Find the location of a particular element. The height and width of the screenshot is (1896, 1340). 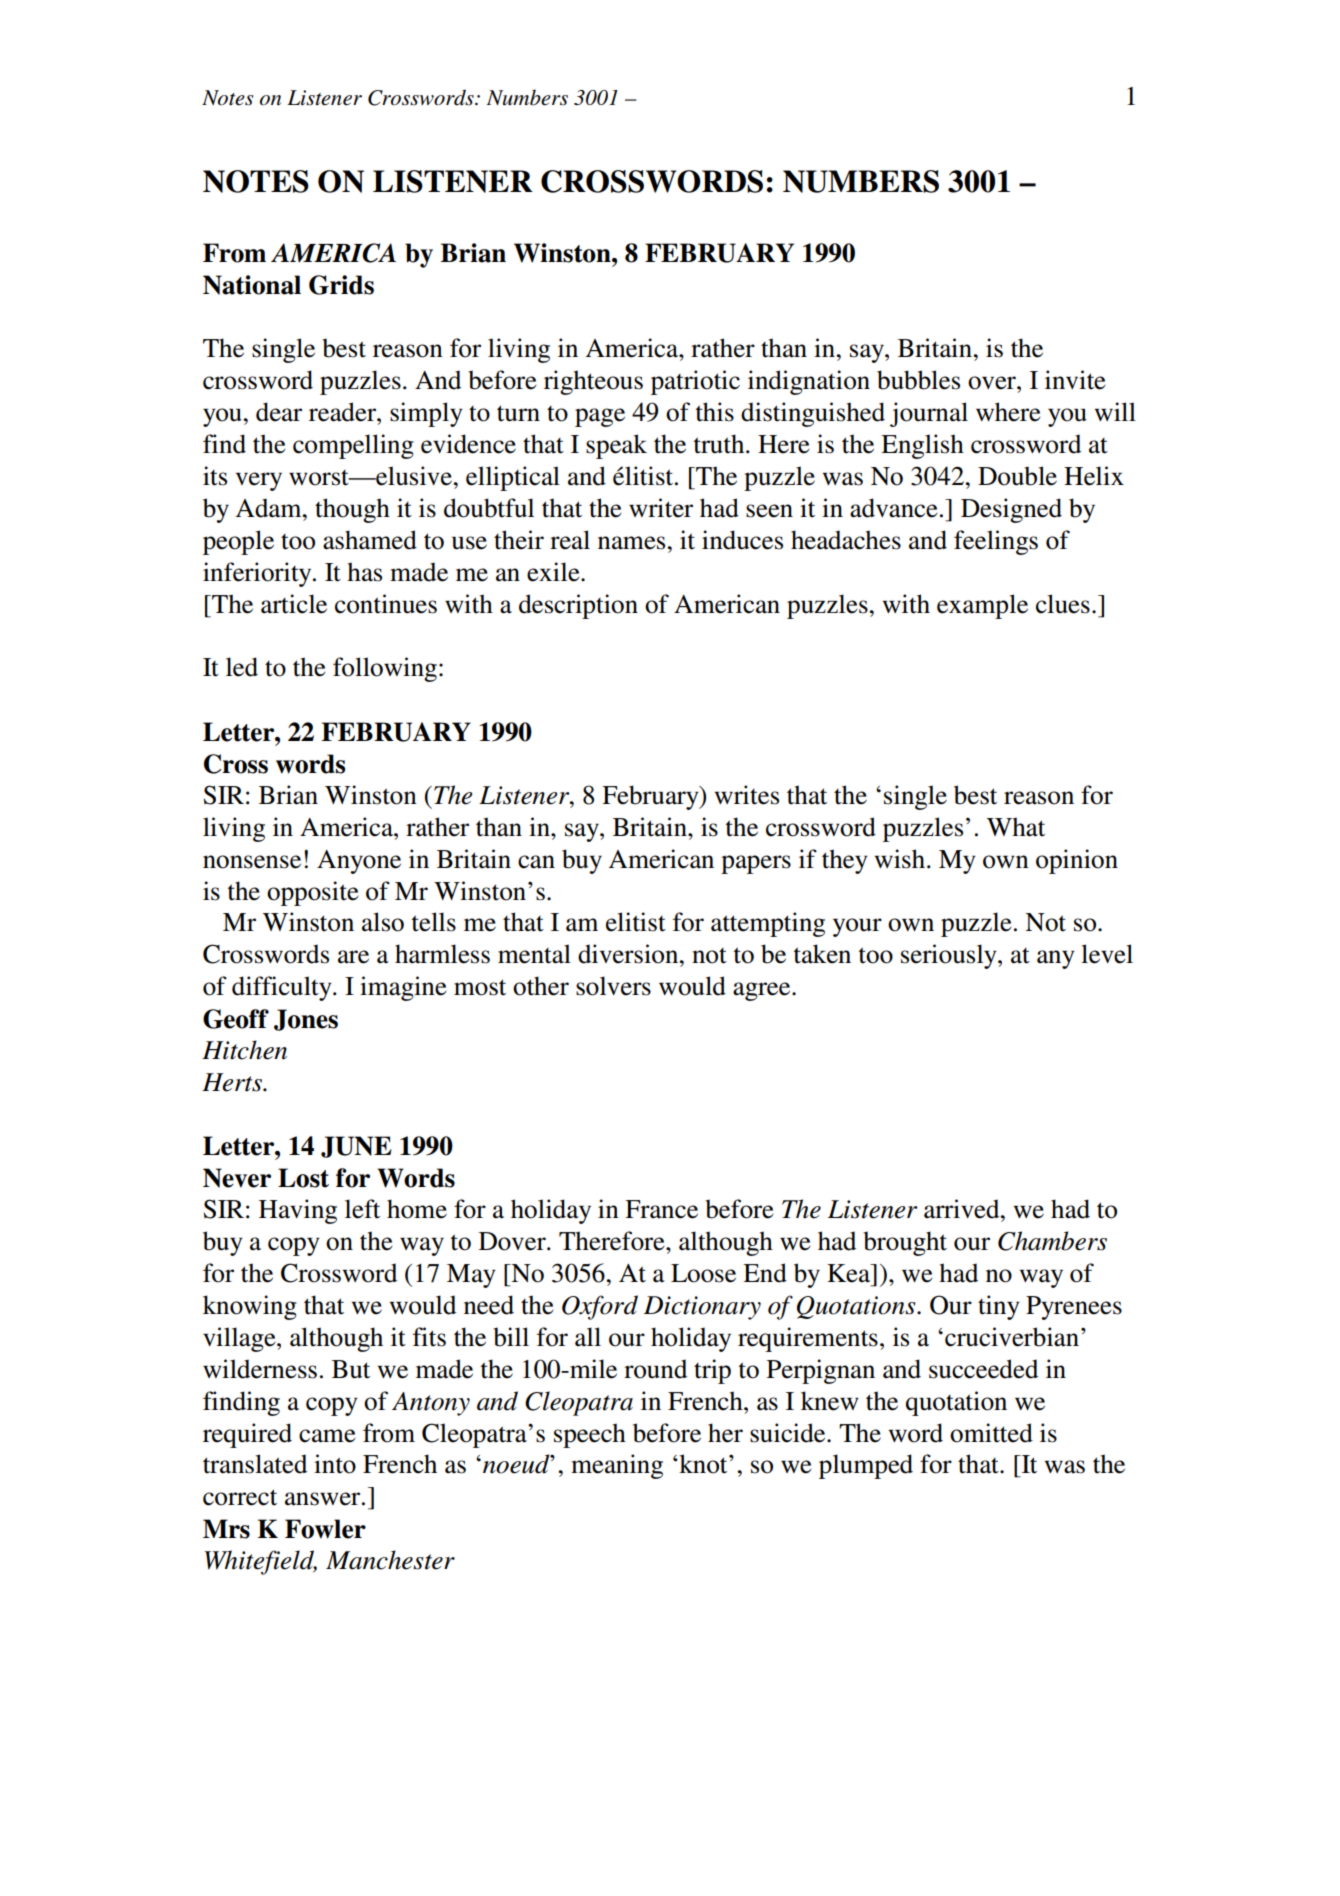

diversion is located at coordinates (629, 954).
